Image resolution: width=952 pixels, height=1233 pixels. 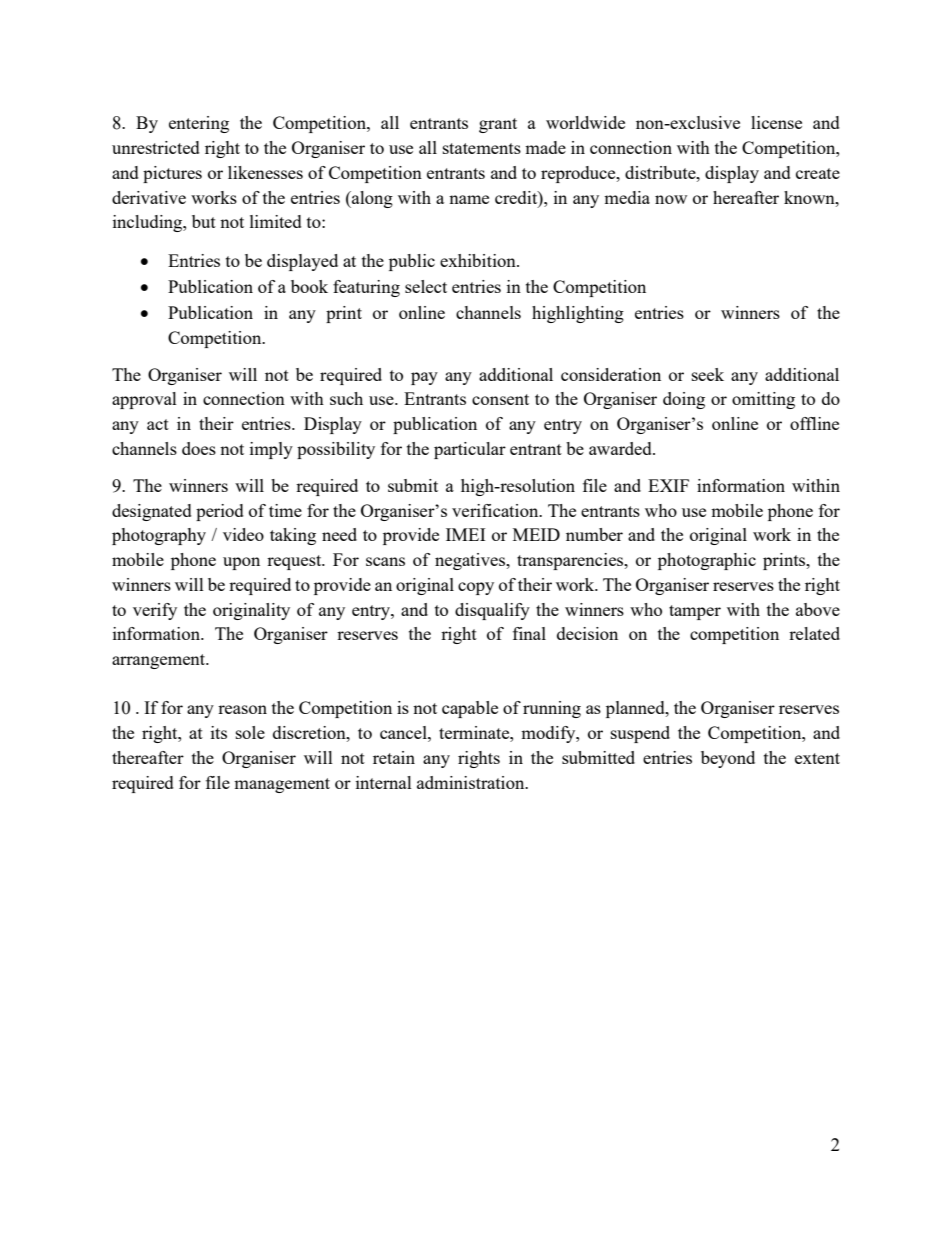 I want to click on license, so click(x=776, y=122).
